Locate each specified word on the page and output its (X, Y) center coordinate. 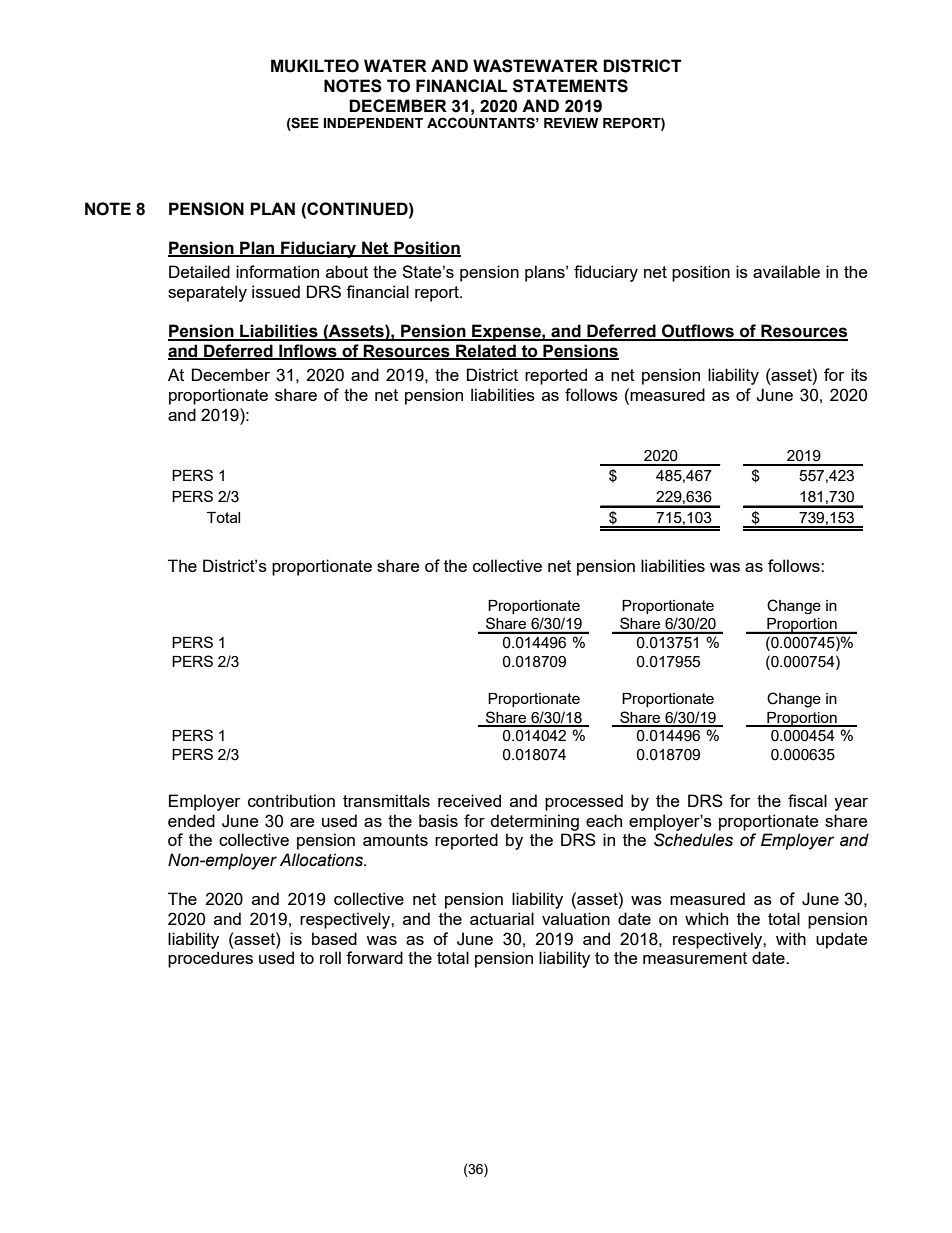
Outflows (698, 332)
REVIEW (571, 123)
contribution (291, 800)
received (469, 800)
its (859, 374)
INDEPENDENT (373, 123)
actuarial (502, 918)
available (786, 271)
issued (276, 291)
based (334, 938)
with (791, 938)
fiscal (807, 800)
